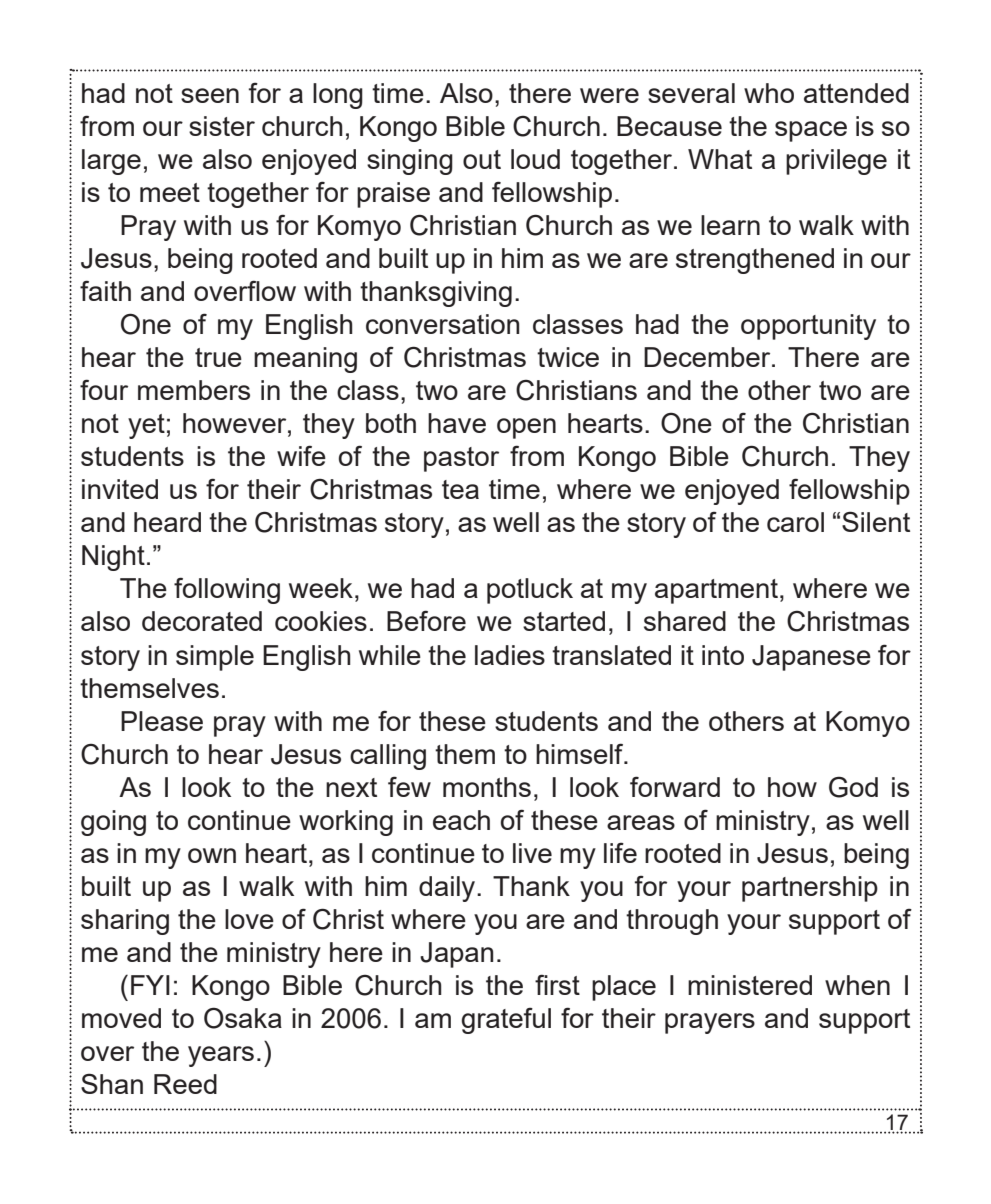 This screenshot has width=991, height=1204. I want to click on Please, so click(162, 721).
